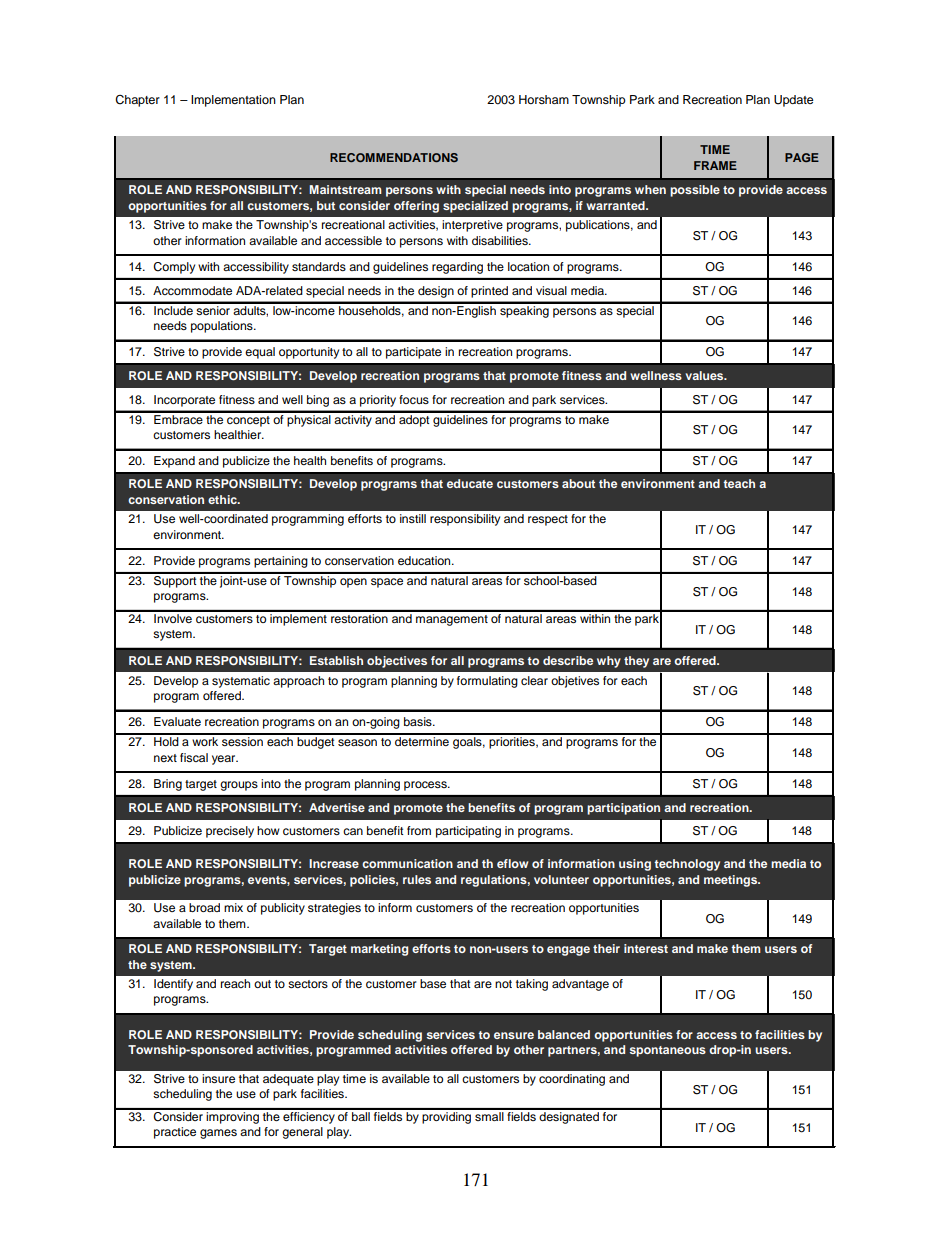 This screenshot has width=952, height=1233. What do you see at coordinates (623, 809) in the screenshot?
I see `participation` at bounding box center [623, 809].
